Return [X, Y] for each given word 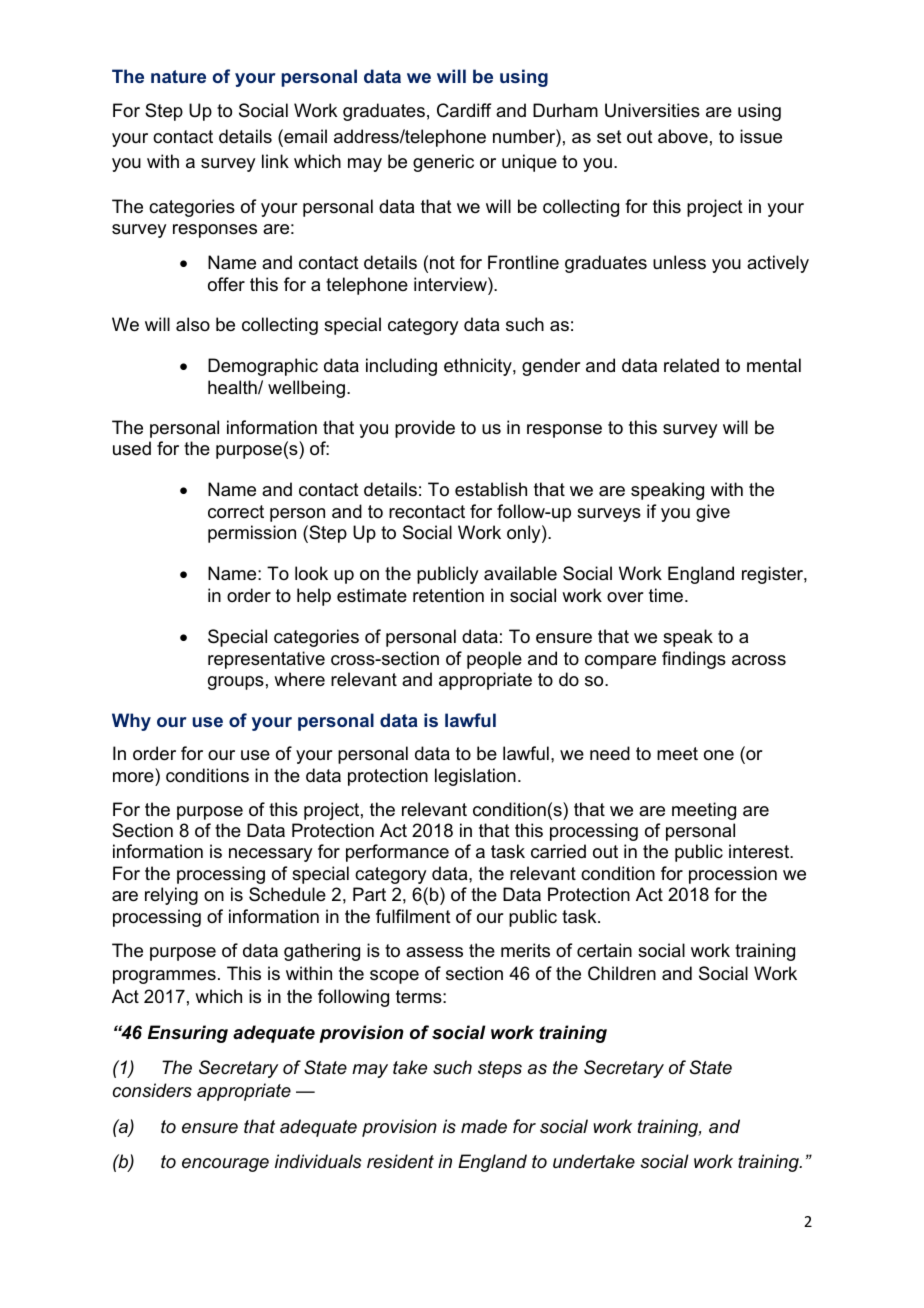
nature [178, 76]
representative [266, 660]
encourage [225, 1165]
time [666, 595]
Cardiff [464, 110]
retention [448, 595]
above [683, 136]
